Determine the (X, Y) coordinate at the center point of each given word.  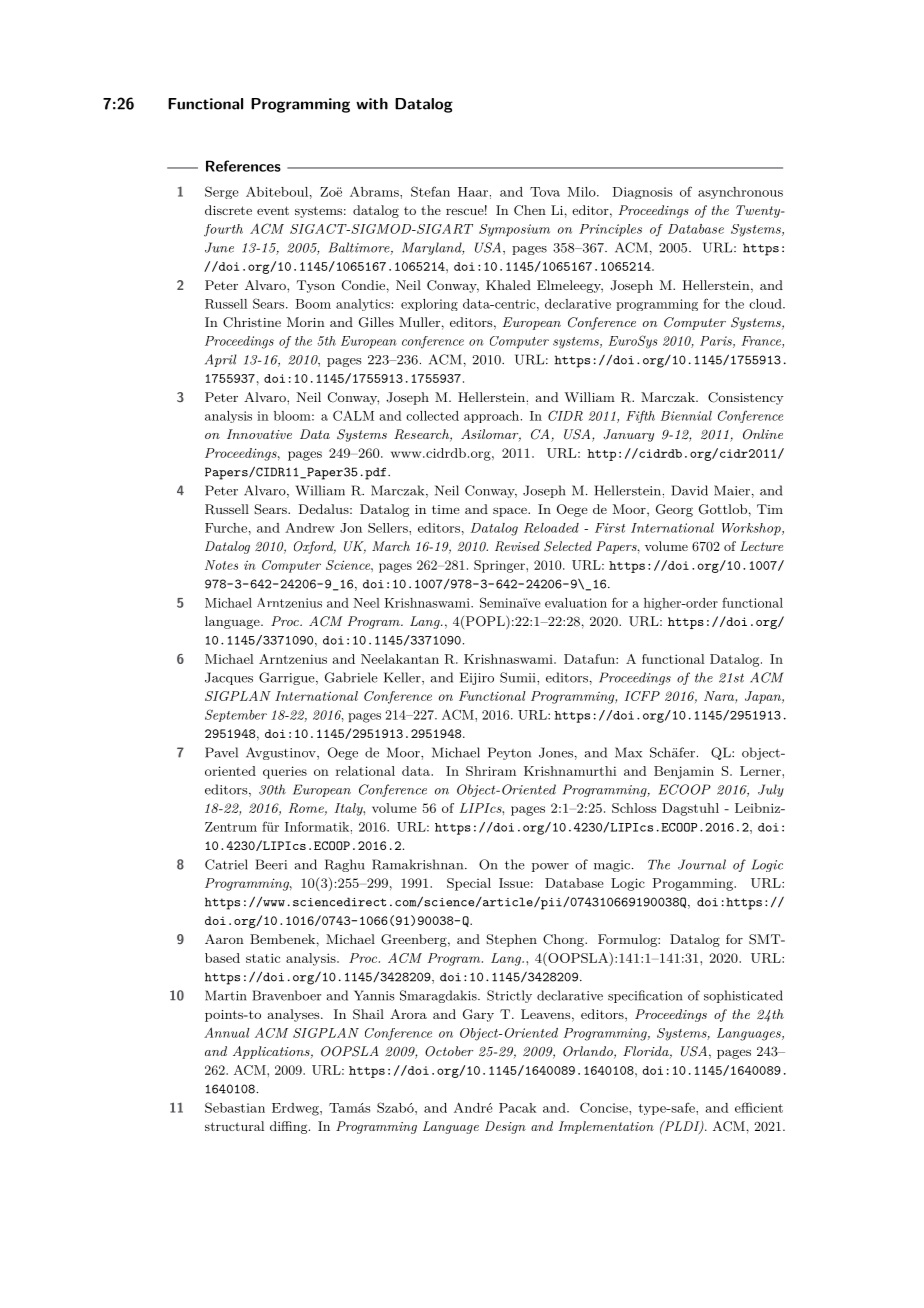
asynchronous (740, 193)
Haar (473, 192)
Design (505, 1127)
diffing (290, 1127)
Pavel (221, 752)
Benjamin (684, 772)
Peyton (509, 753)
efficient (759, 1107)
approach (491, 417)
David (690, 490)
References (243, 166)
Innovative (259, 434)
